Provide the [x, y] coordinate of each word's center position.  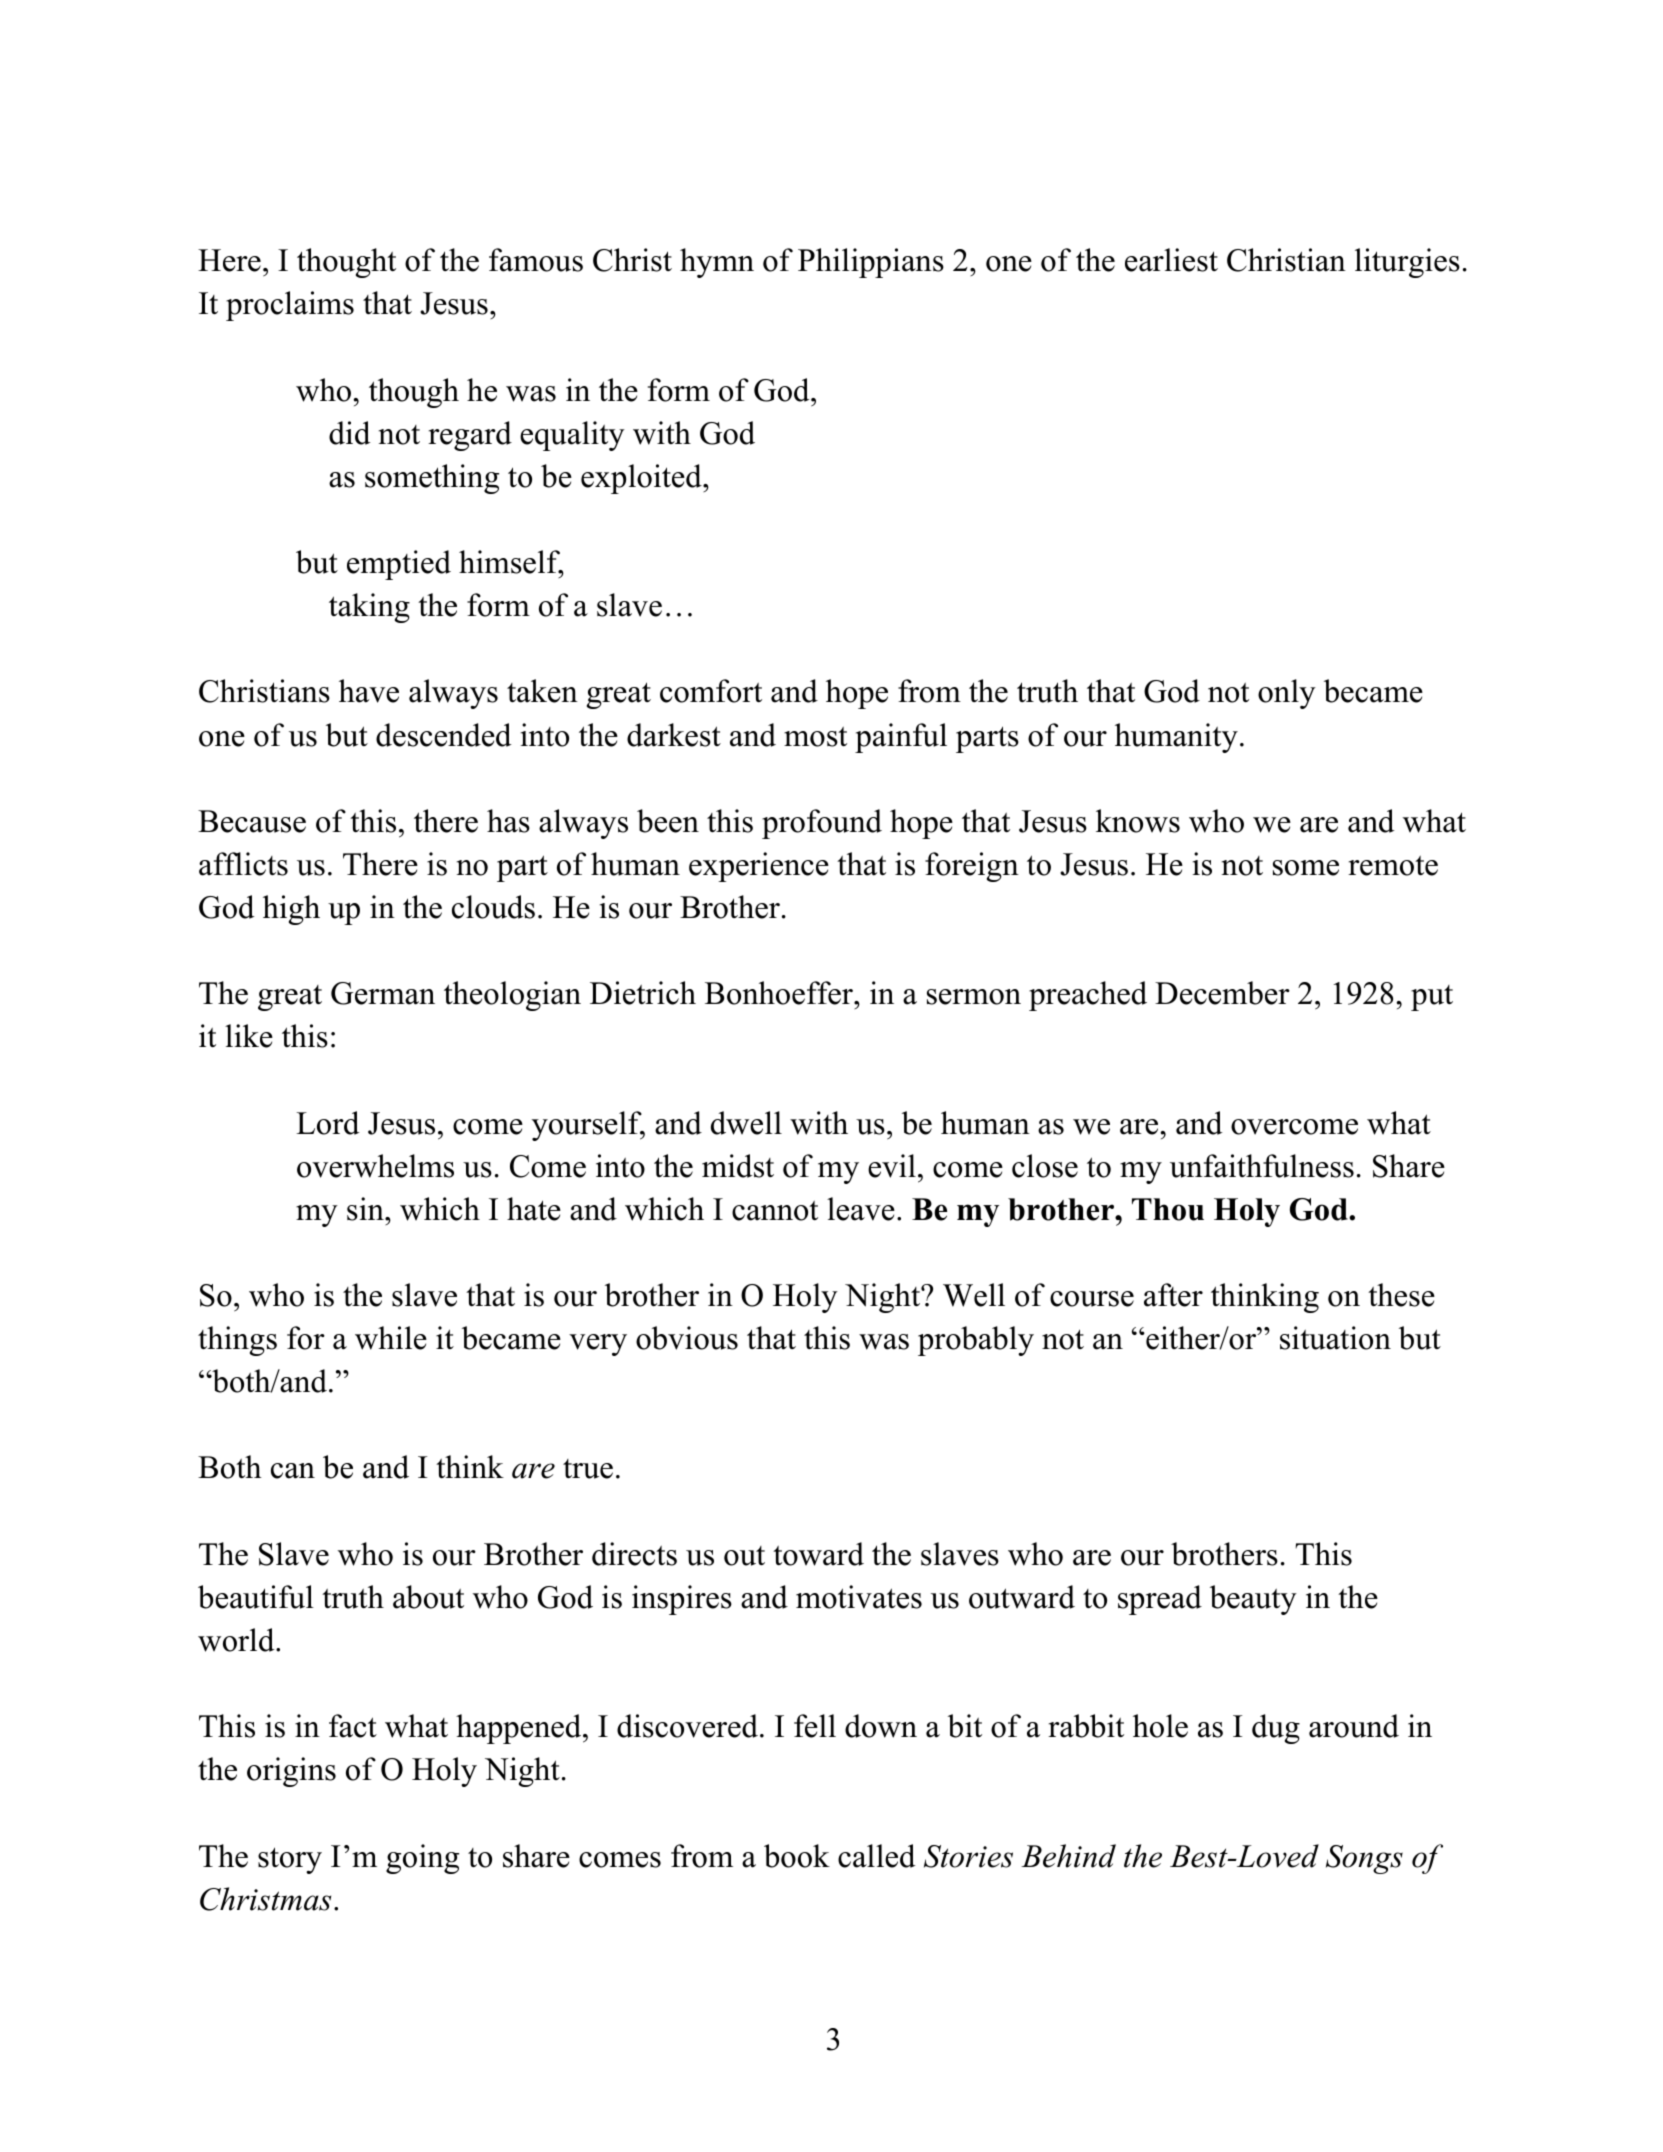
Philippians [871, 263]
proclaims [290, 306]
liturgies [1407, 263]
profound [822, 824]
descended [443, 735]
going [422, 1859]
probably [976, 1341]
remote [1393, 866]
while [391, 1338]
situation [1335, 1338]
